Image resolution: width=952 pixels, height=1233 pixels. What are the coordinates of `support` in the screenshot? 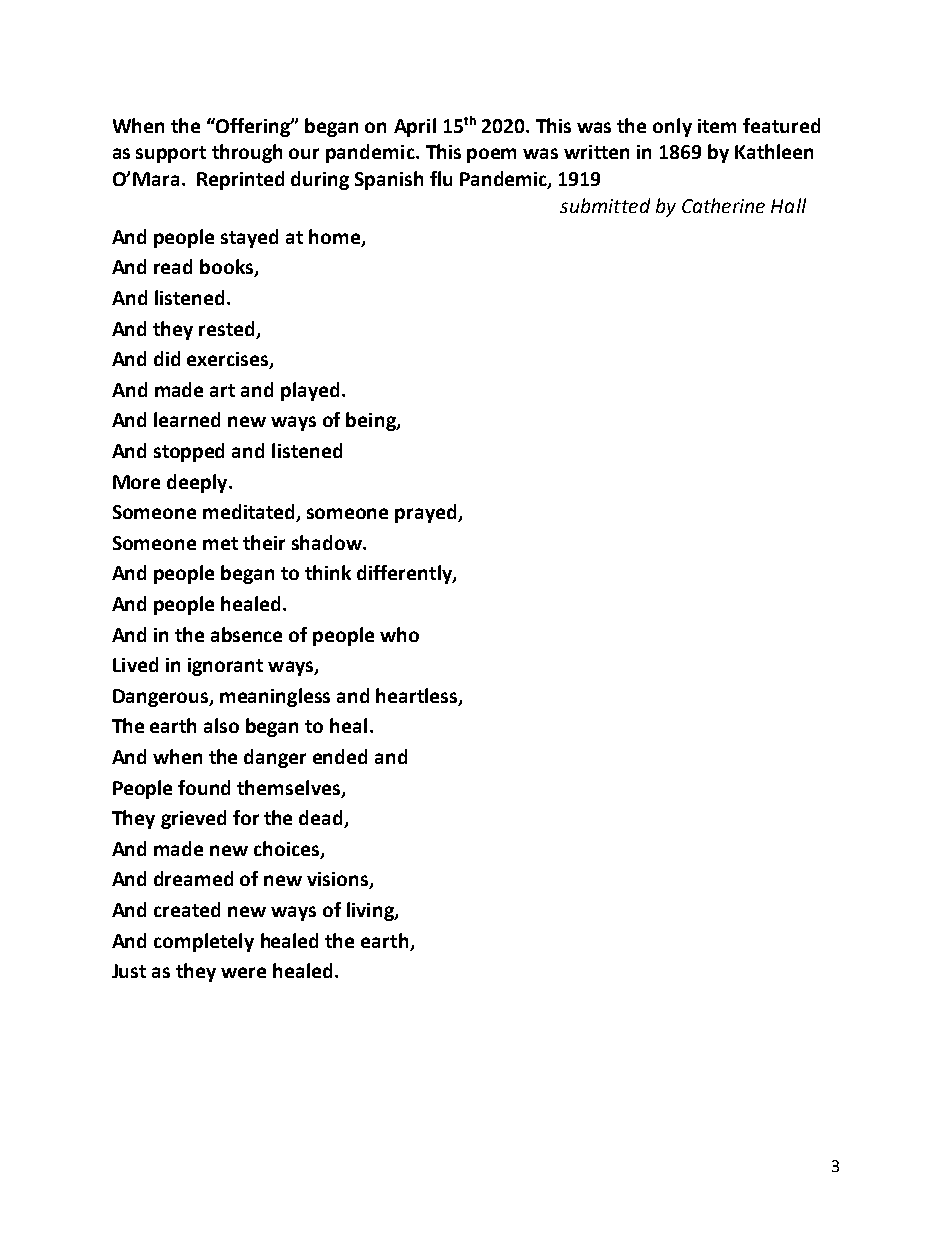 It's located at (171, 154).
